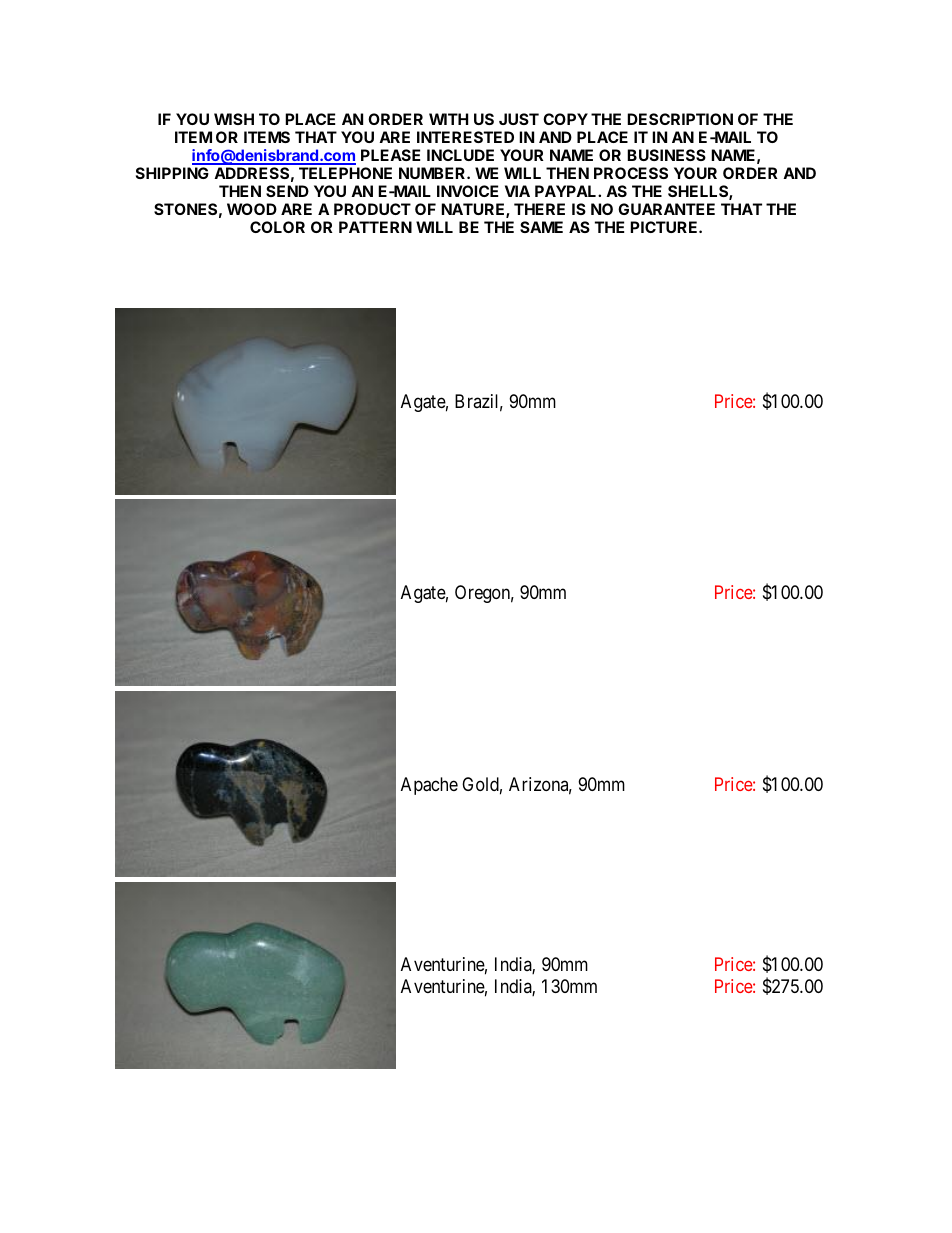 This image has height=1233, width=952. What do you see at coordinates (448, 119) in the image?
I see `WITH` at bounding box center [448, 119].
